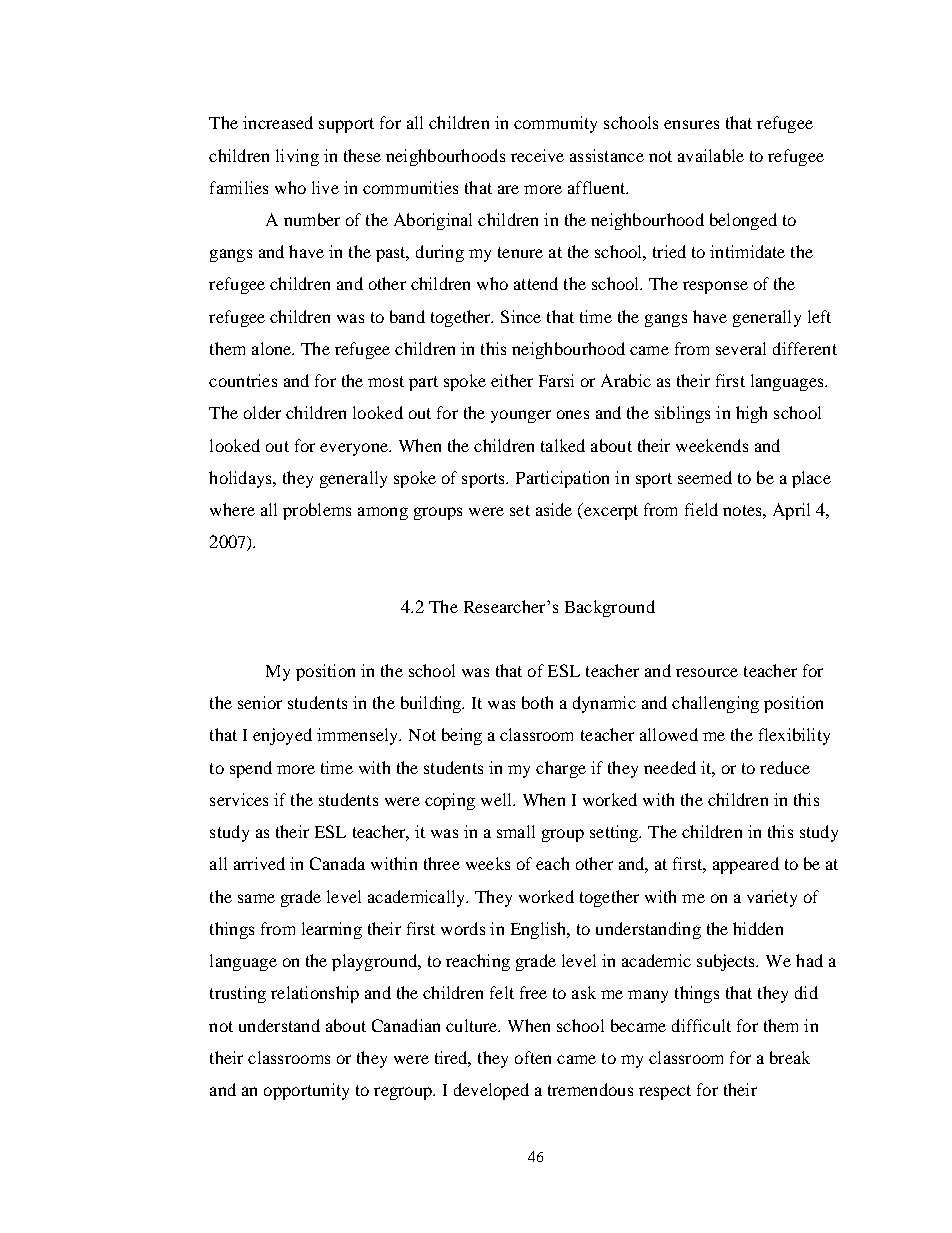 Image resolution: width=952 pixels, height=1233 pixels. Describe the element at coordinates (711, 155) in the screenshot. I see `available` at that location.
